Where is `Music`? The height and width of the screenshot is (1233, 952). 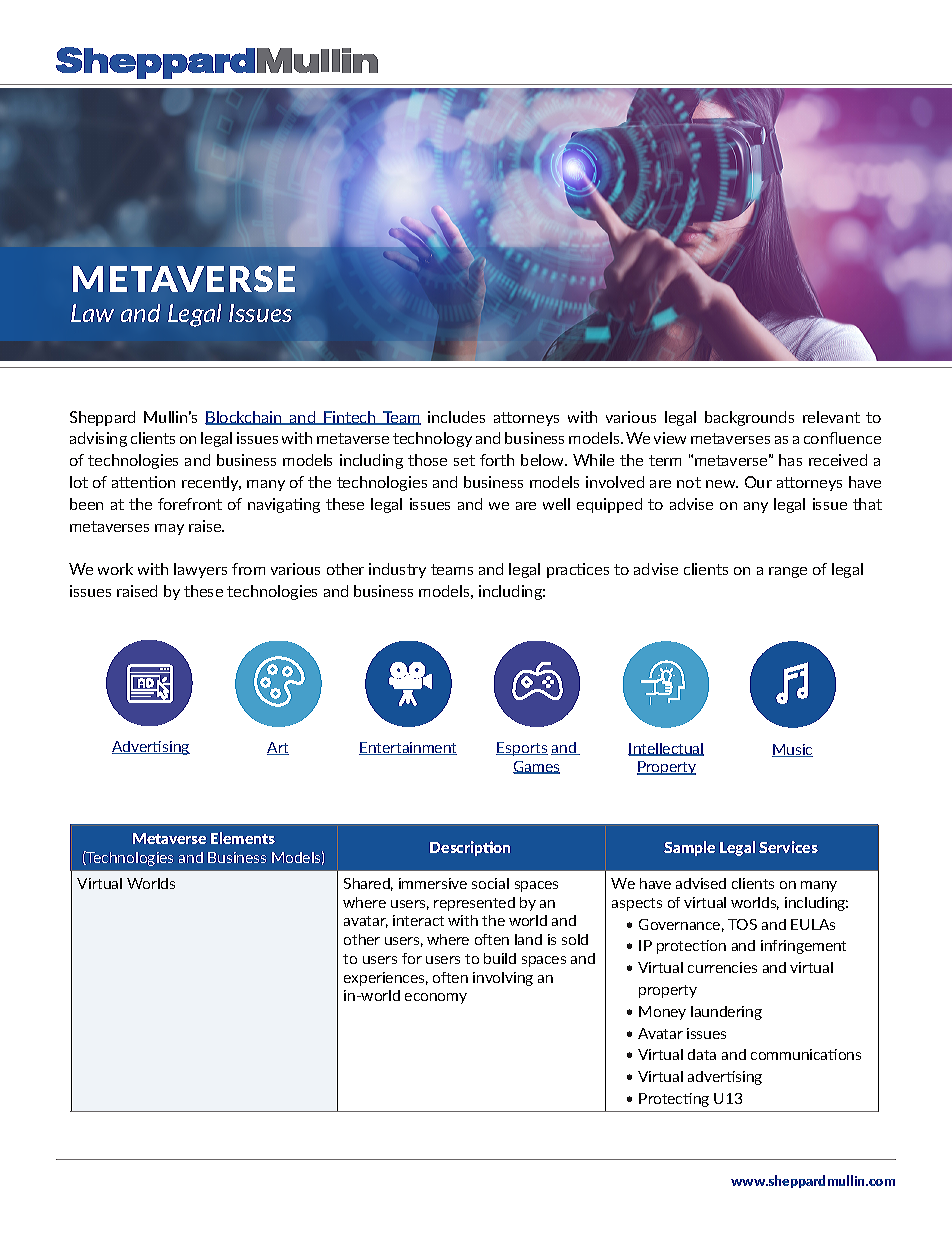 Music is located at coordinates (792, 750).
